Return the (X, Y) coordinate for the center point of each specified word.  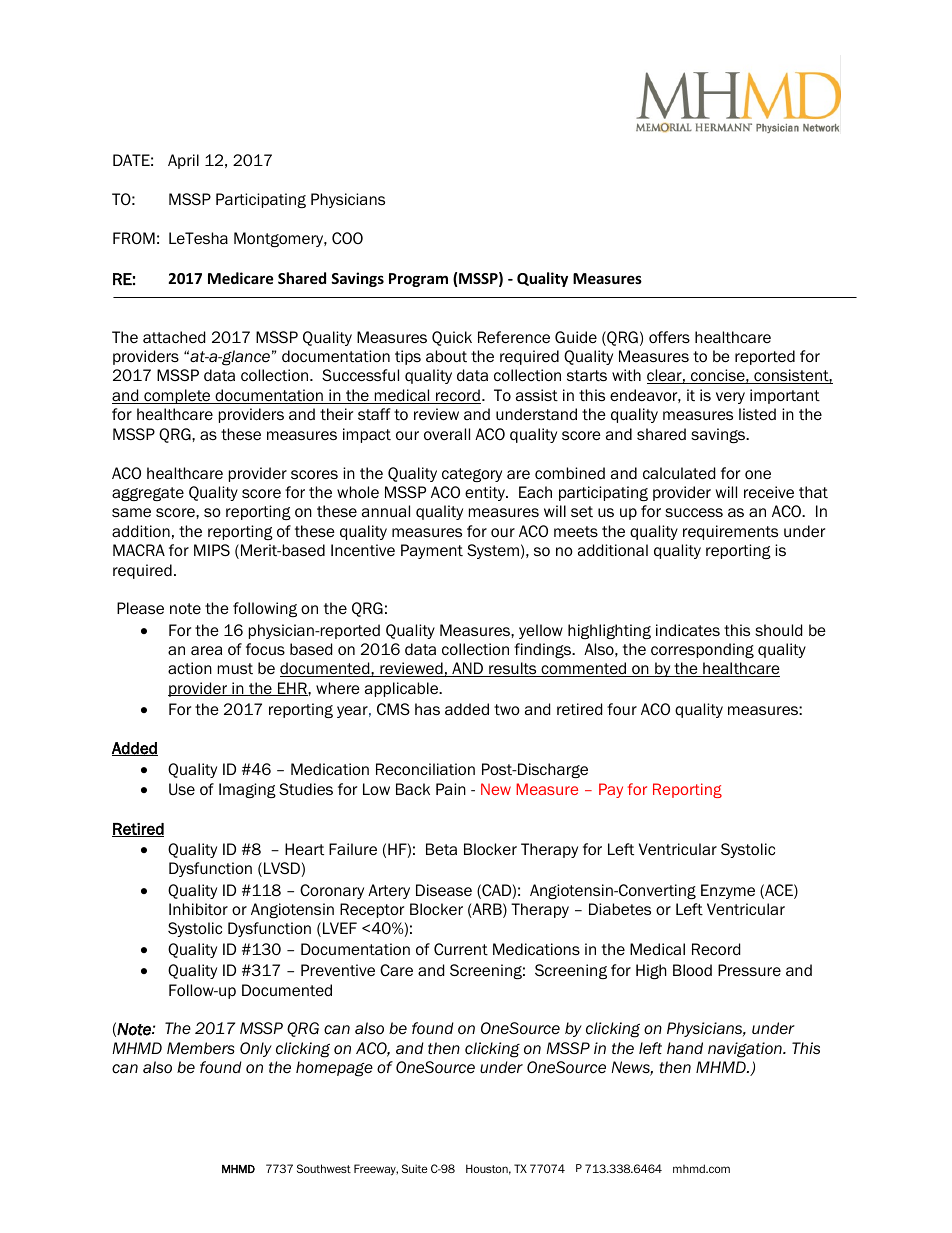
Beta (441, 849)
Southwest (324, 1168)
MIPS (212, 550)
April (183, 161)
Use (182, 789)
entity (486, 493)
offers (669, 337)
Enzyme (728, 891)
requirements (730, 532)
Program (418, 280)
